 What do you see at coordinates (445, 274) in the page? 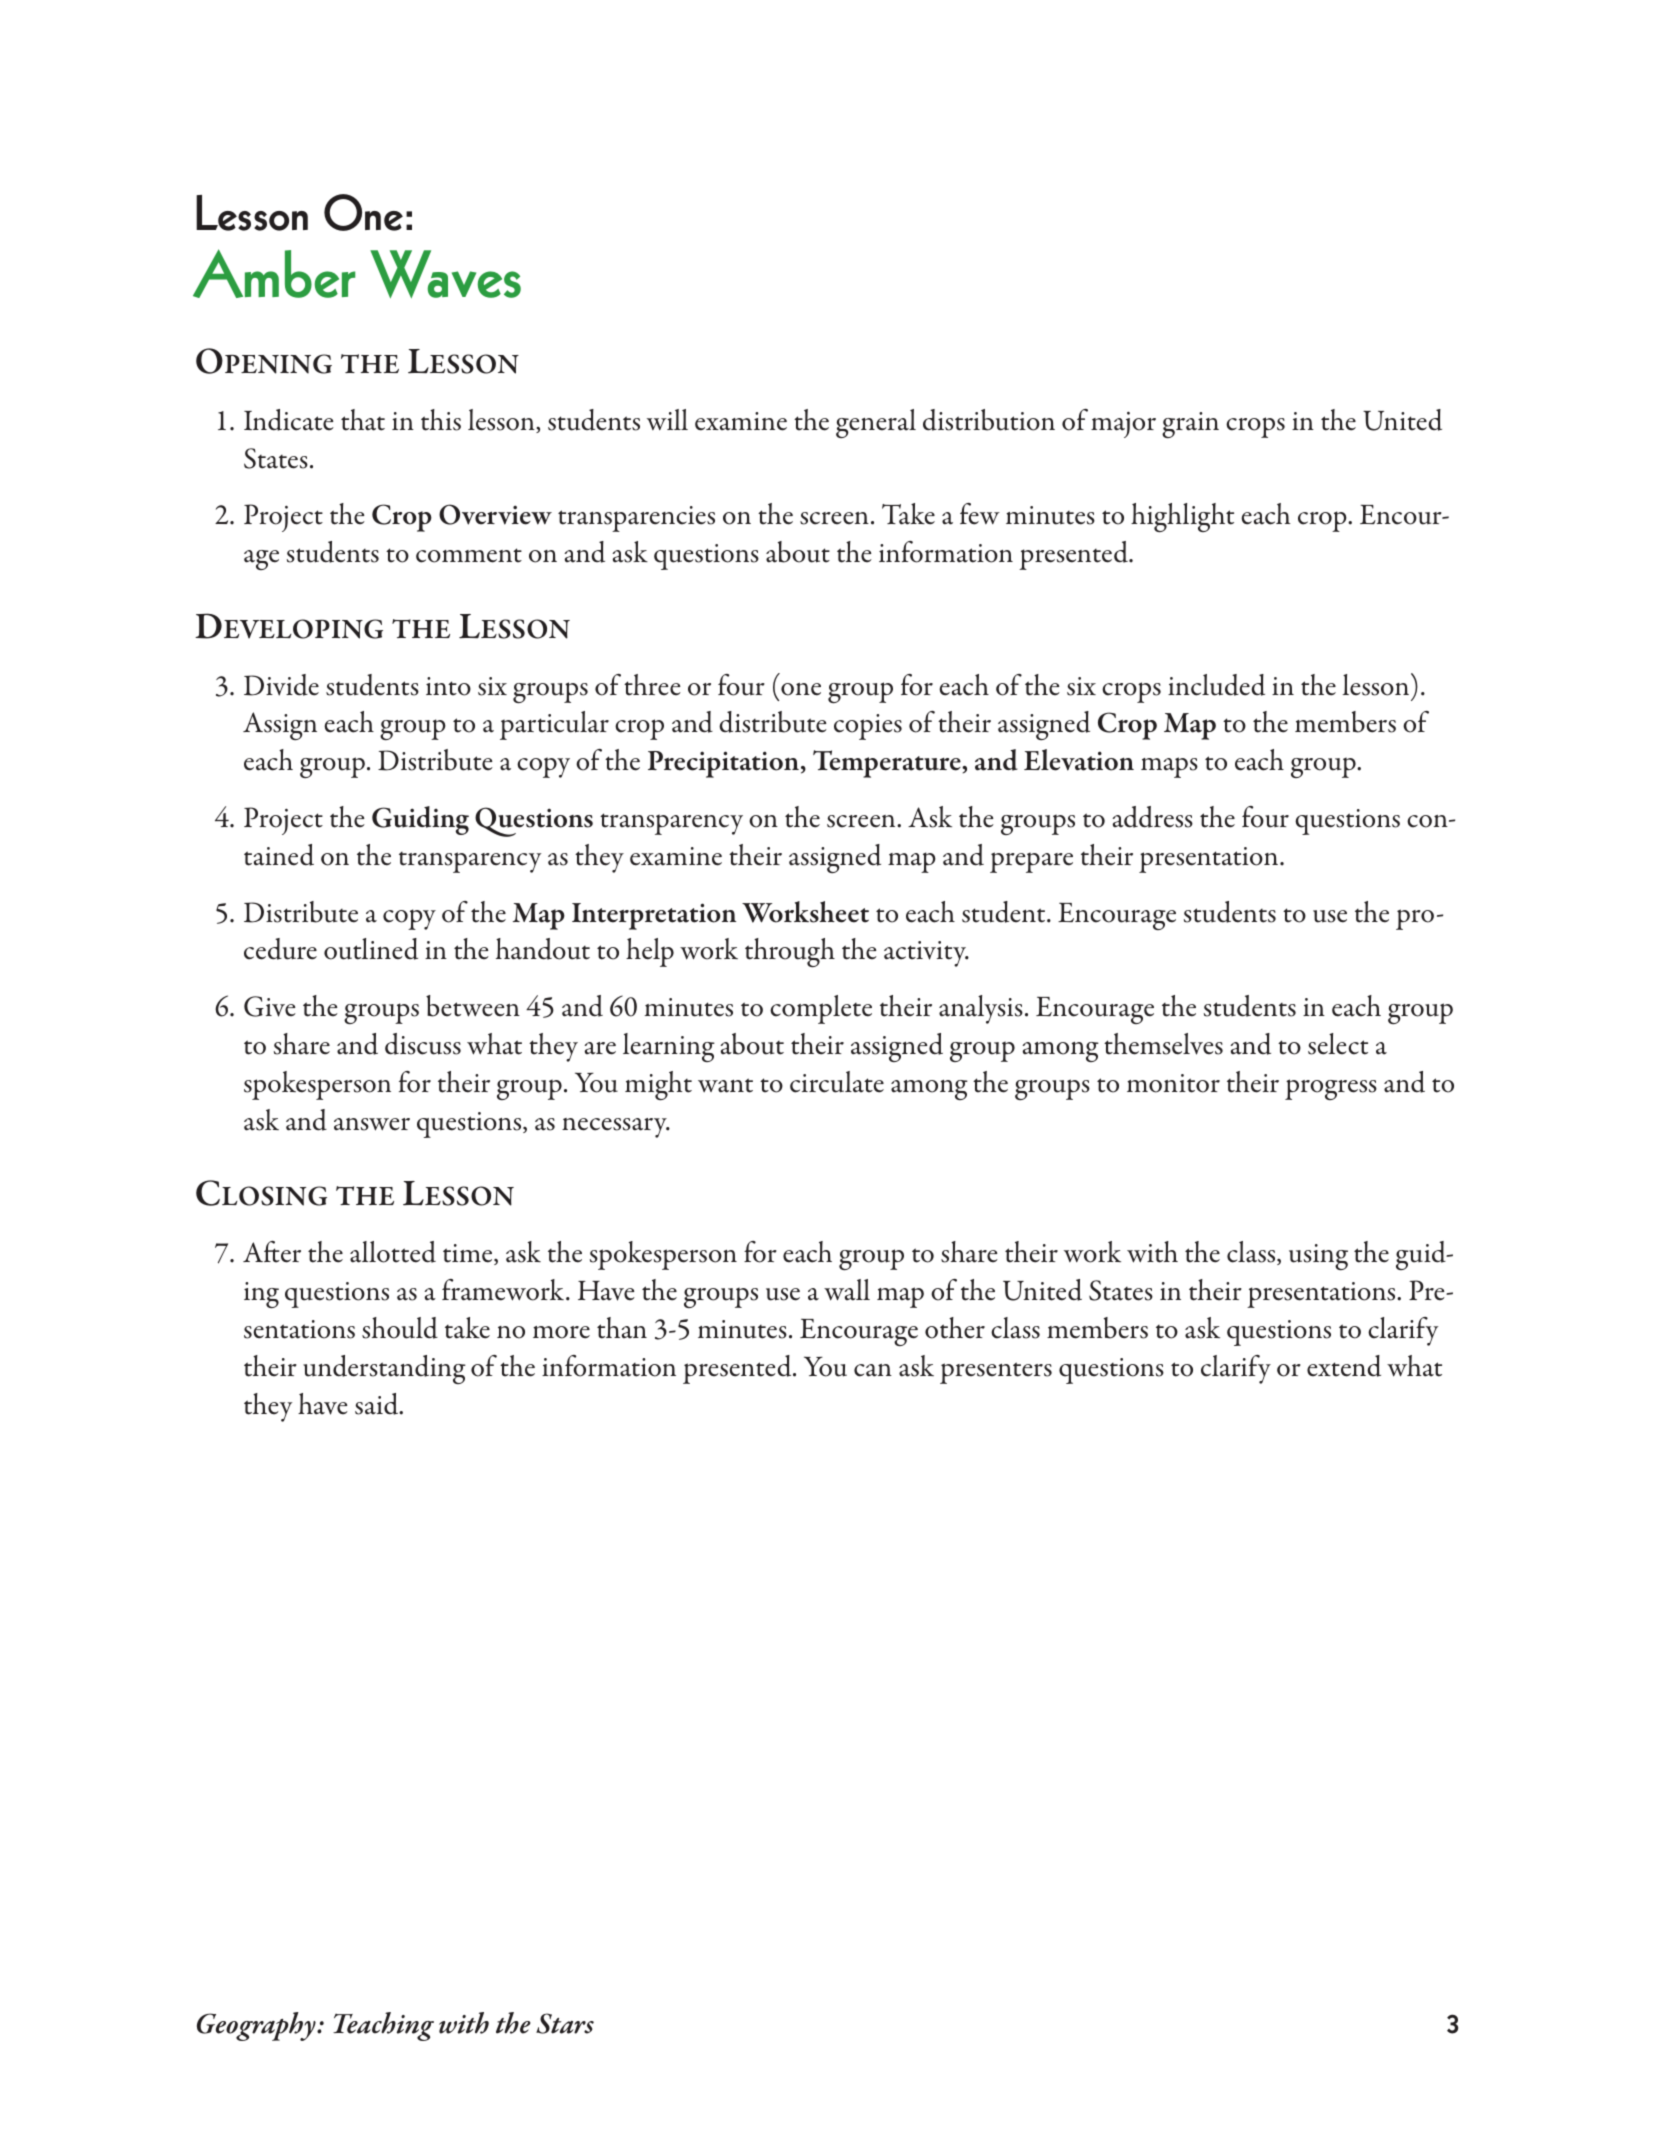
I see `Waves` at bounding box center [445, 274].
